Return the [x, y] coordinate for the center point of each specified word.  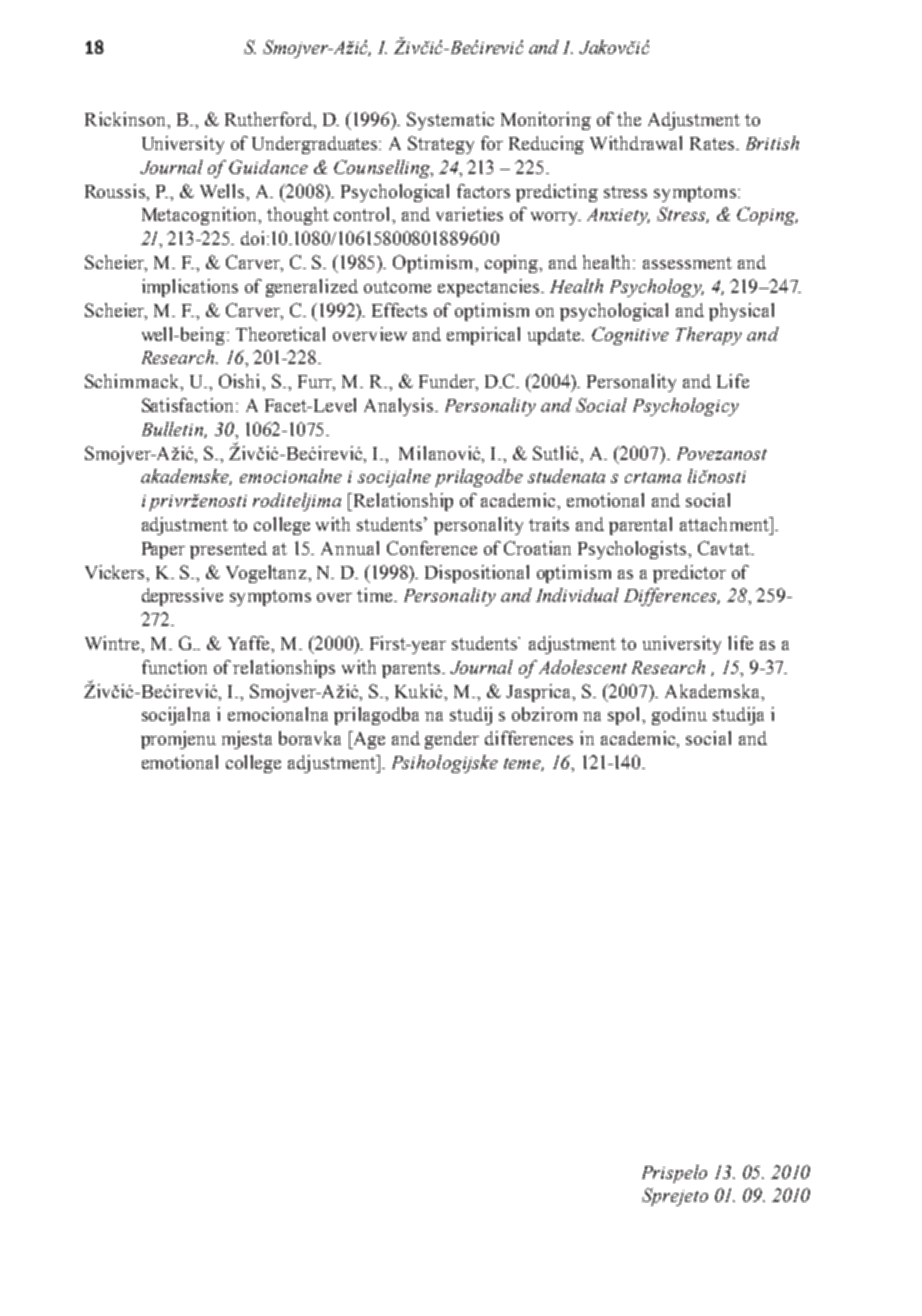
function [174, 667]
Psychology [657, 288]
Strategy [441, 145]
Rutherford [270, 120]
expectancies [490, 288]
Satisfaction [190, 405]
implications [190, 288]
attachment [725, 524]
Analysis [400, 407]
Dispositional [477, 574]
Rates [713, 143]
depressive [182, 597]
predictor [689, 574]
